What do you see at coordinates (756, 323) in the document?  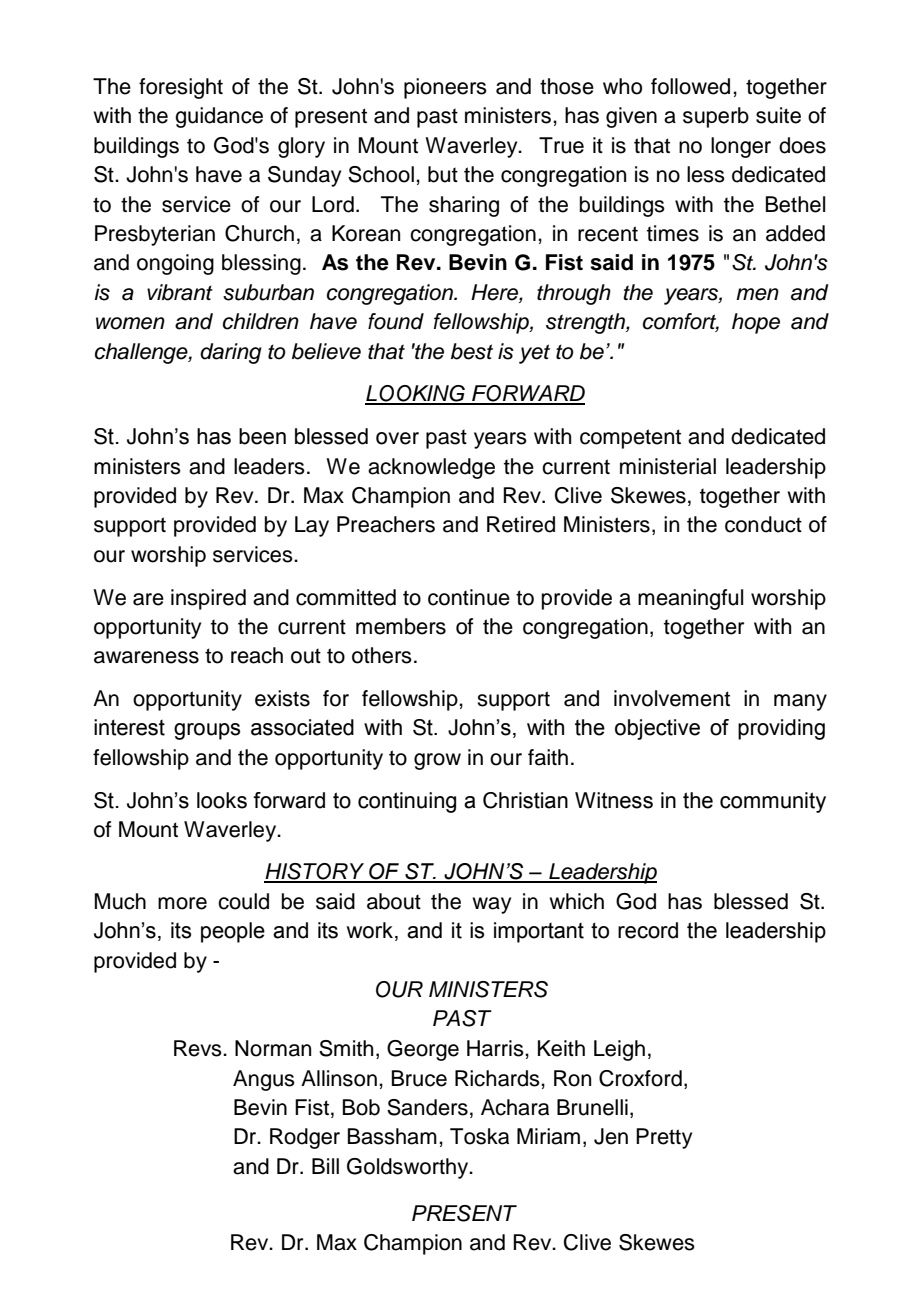 I see `hope` at bounding box center [756, 323].
